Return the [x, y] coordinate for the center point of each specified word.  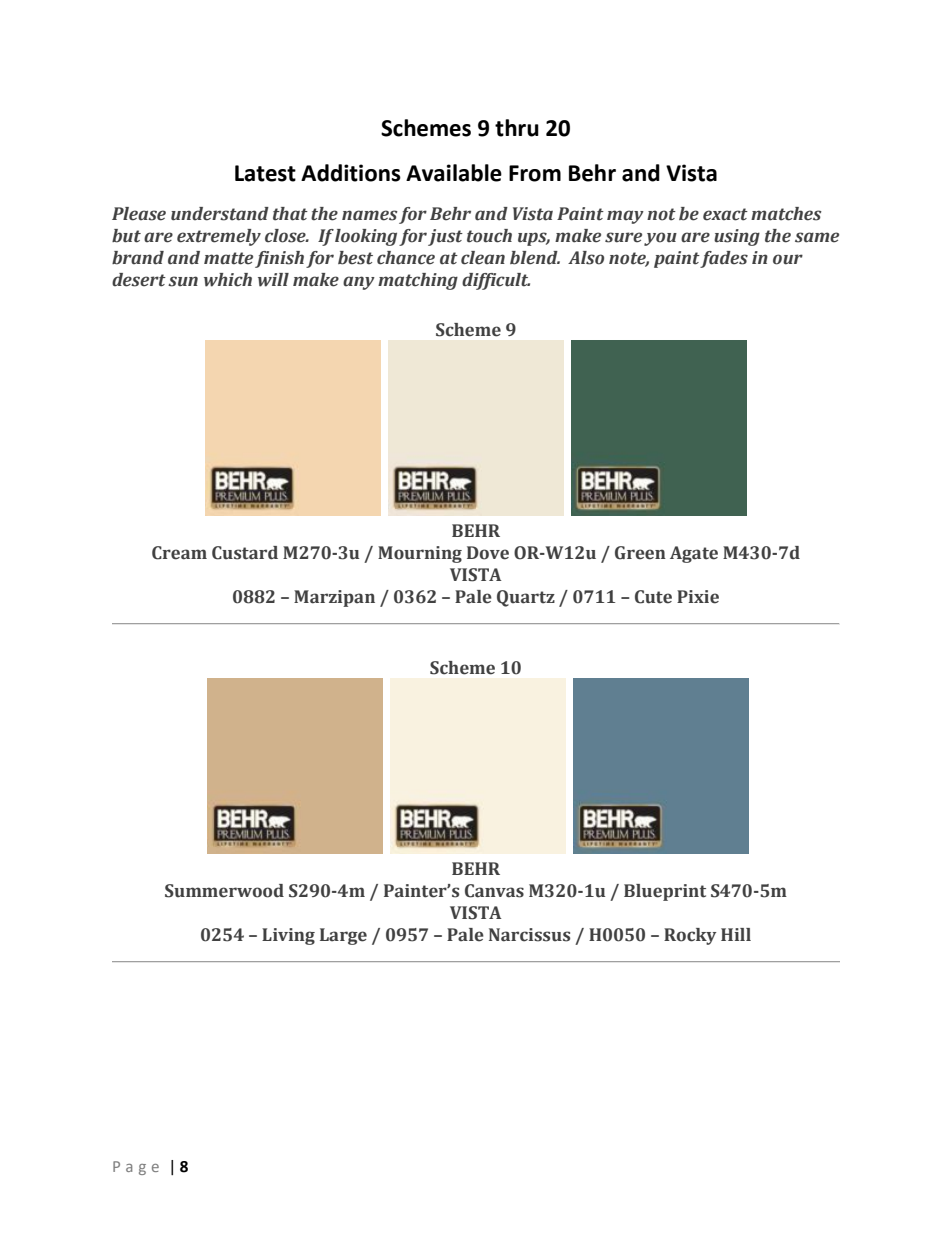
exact [725, 214]
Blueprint [665, 892]
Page [136, 1168]
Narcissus [529, 935]
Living [288, 936]
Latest [265, 173]
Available [454, 173]
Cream [179, 553]
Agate [694, 554]
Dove [488, 553]
